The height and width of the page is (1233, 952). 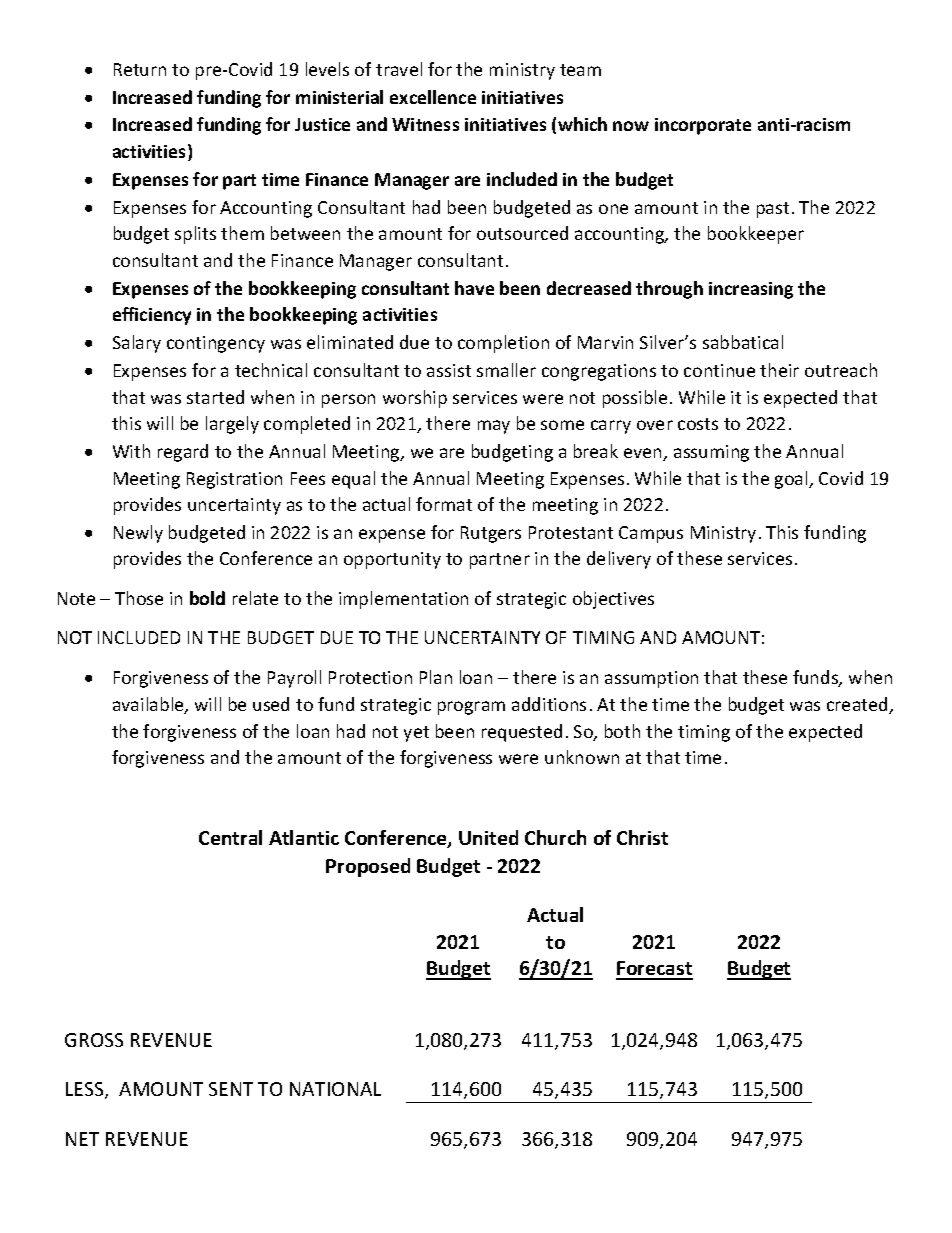 What do you see at coordinates (858, 705) in the page?
I see `created` at bounding box center [858, 705].
